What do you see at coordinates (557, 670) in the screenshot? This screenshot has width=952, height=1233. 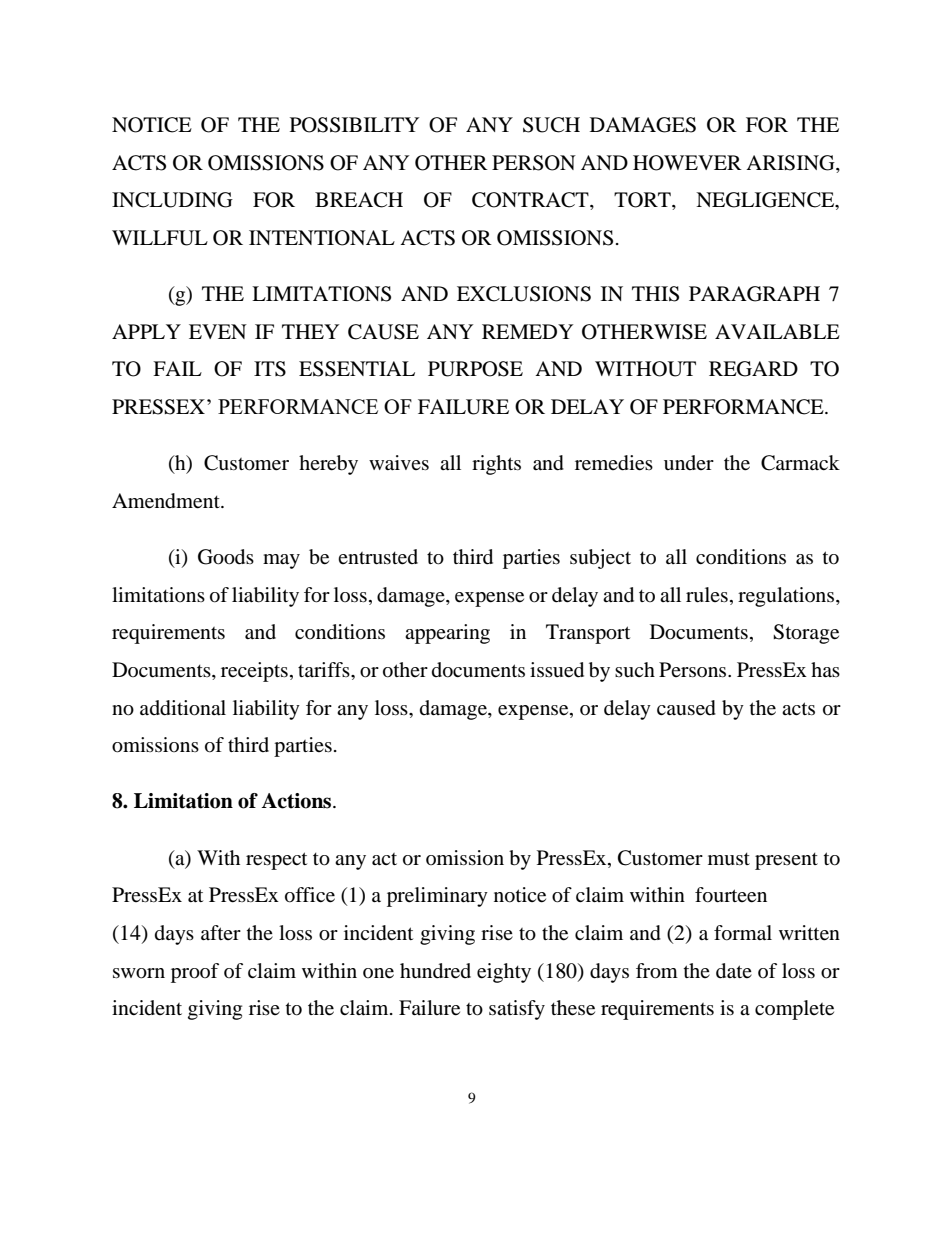 I see `issued` at bounding box center [557, 670].
